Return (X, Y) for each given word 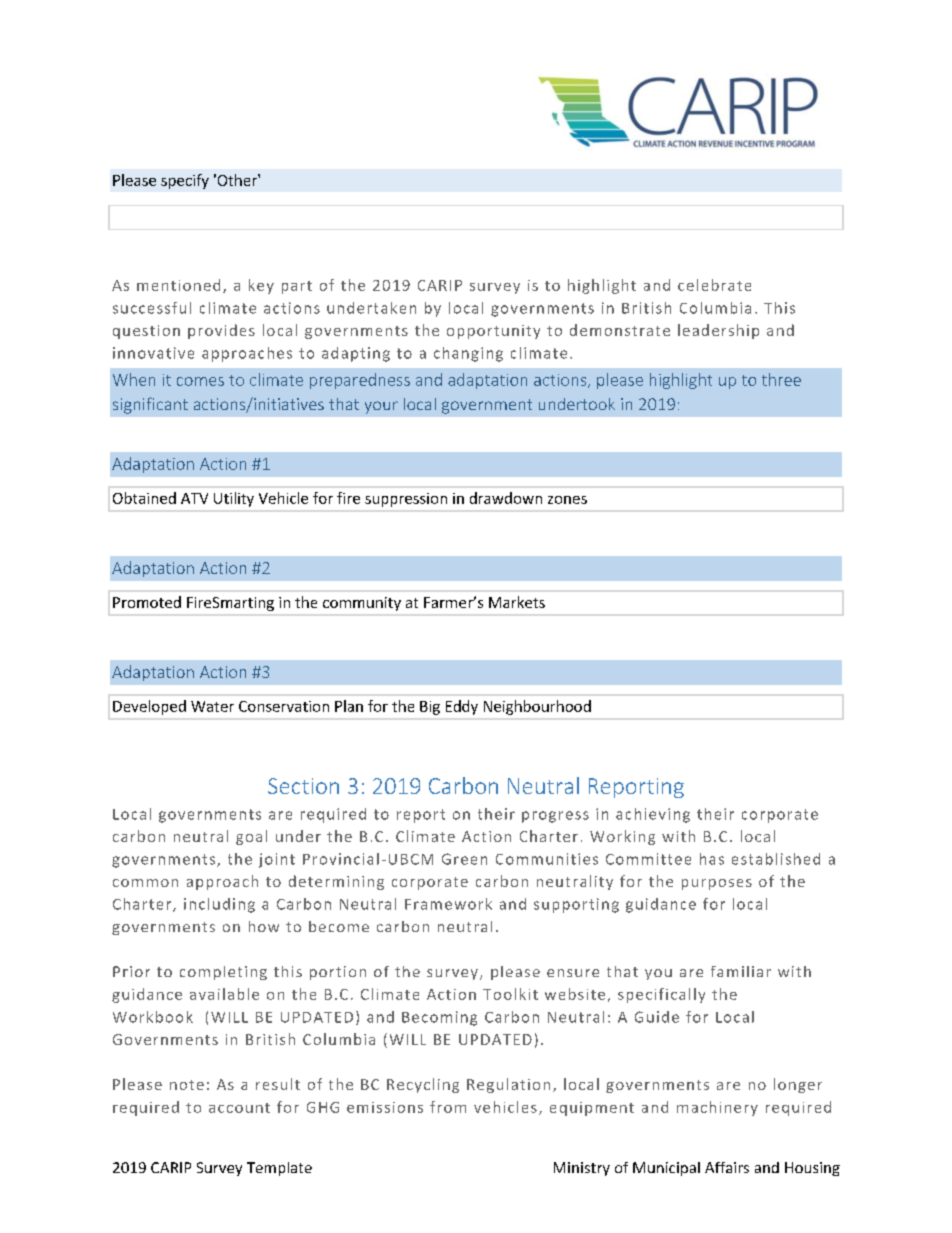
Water (212, 706)
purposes (717, 884)
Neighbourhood (537, 707)
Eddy (462, 707)
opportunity (493, 332)
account (239, 1108)
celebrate (714, 285)
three (781, 379)
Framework (448, 904)
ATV (194, 498)
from (448, 1107)
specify (185, 181)
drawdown (506, 498)
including (219, 905)
